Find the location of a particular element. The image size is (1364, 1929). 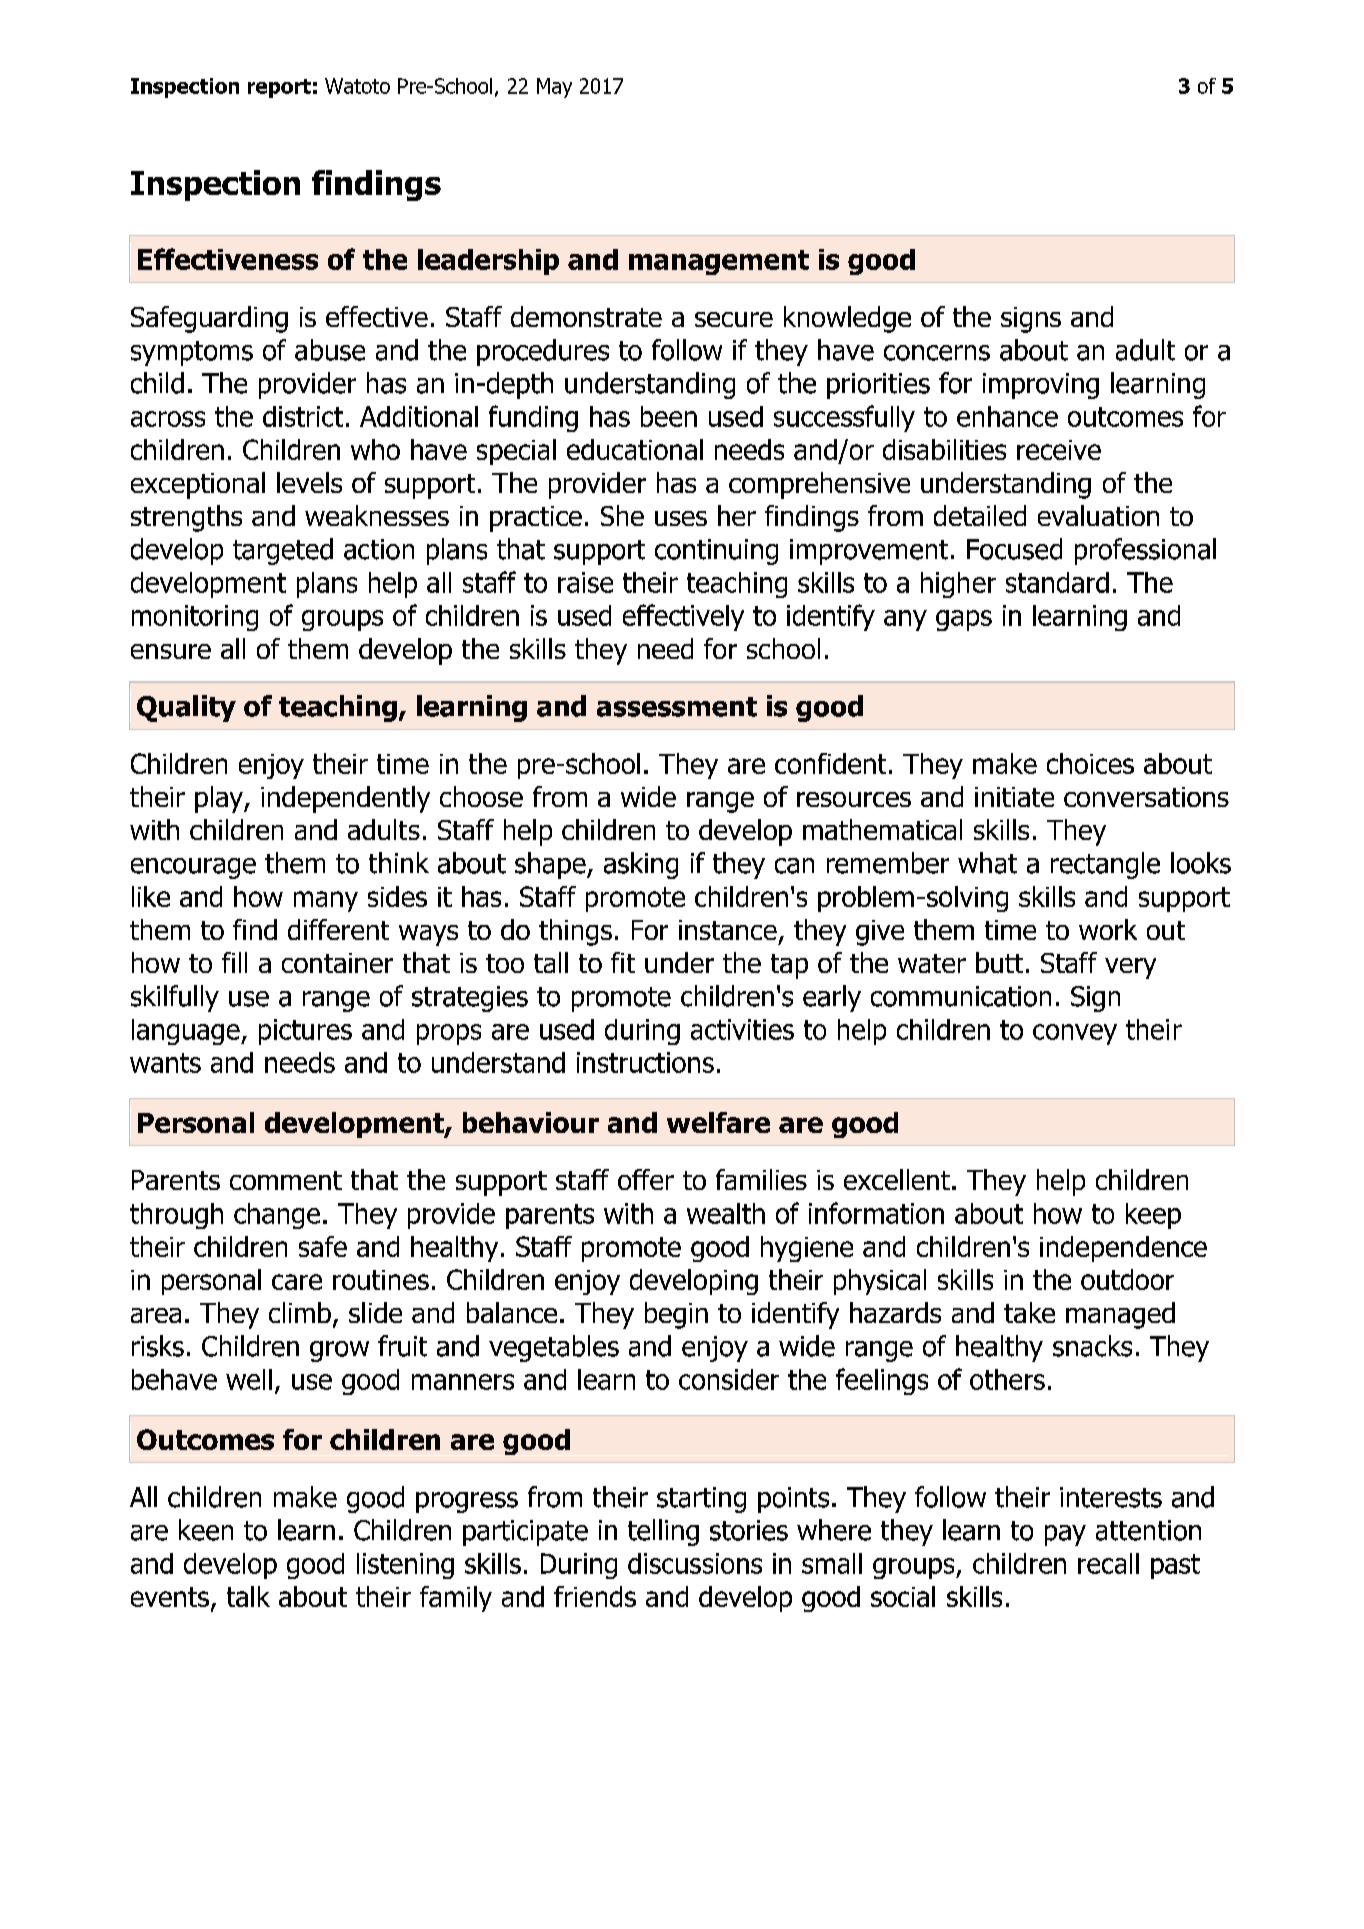

play is located at coordinates (220, 799).
